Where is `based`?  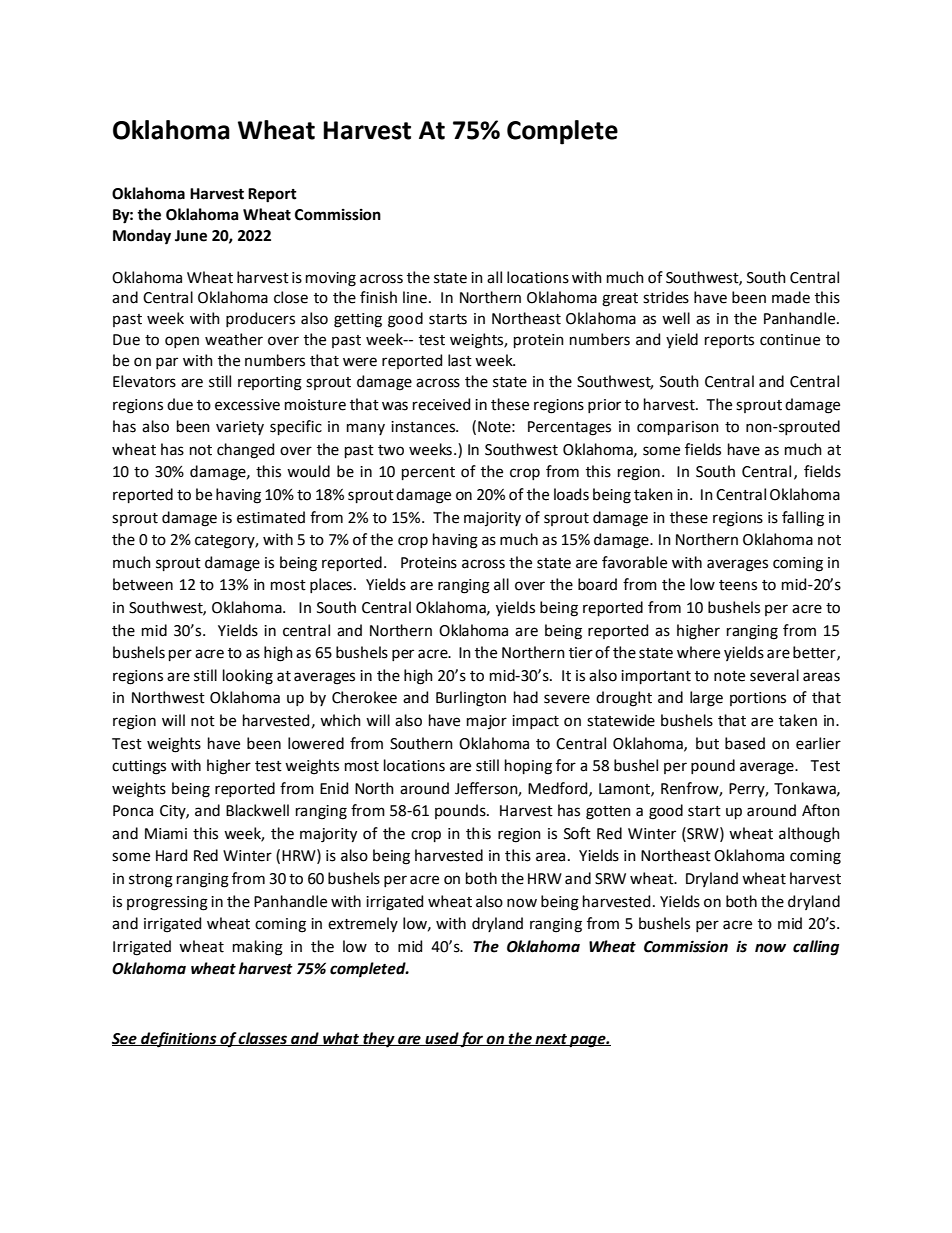
based is located at coordinates (745, 743).
